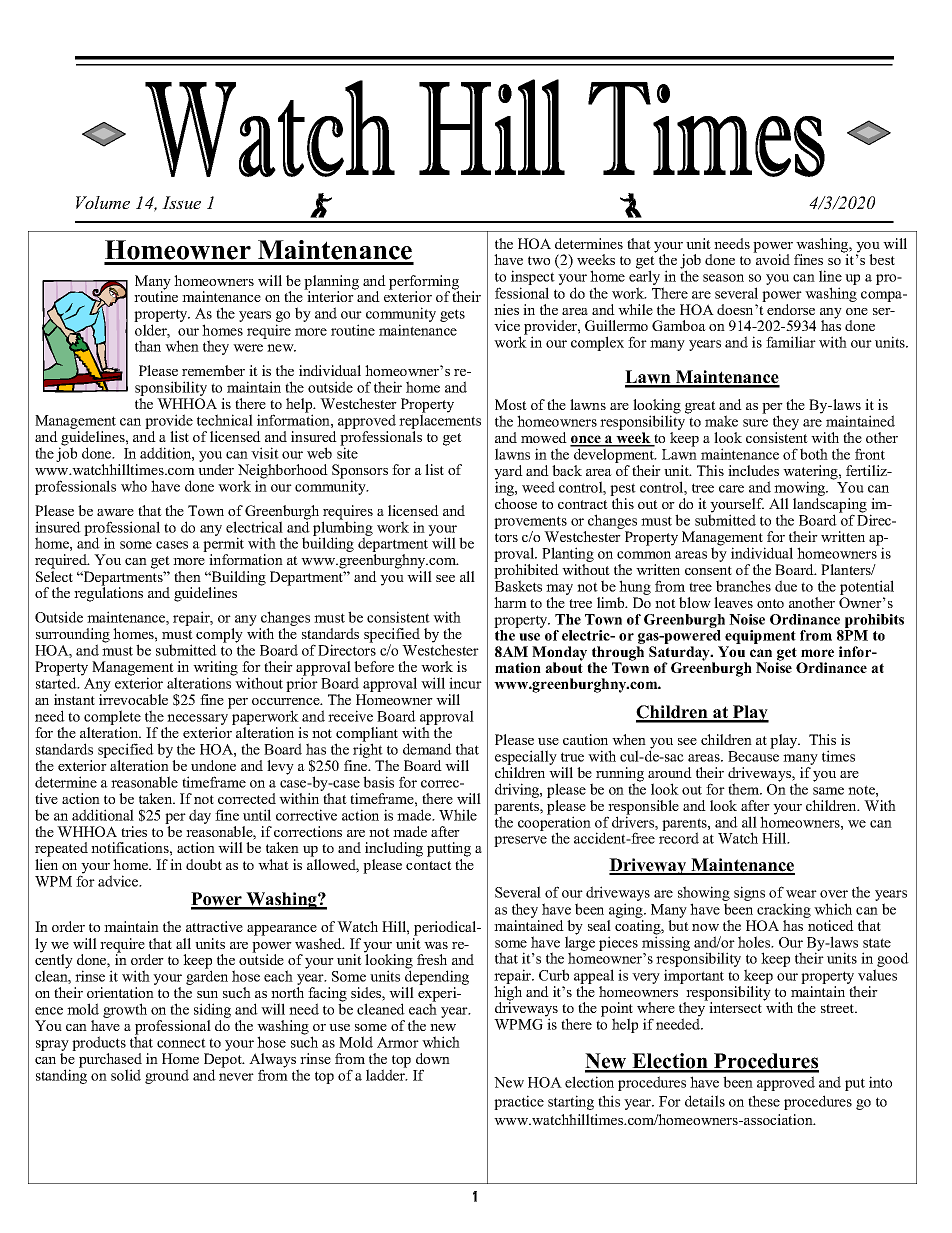 The height and width of the screenshot is (1233, 952). I want to click on down, so click(433, 1058).
